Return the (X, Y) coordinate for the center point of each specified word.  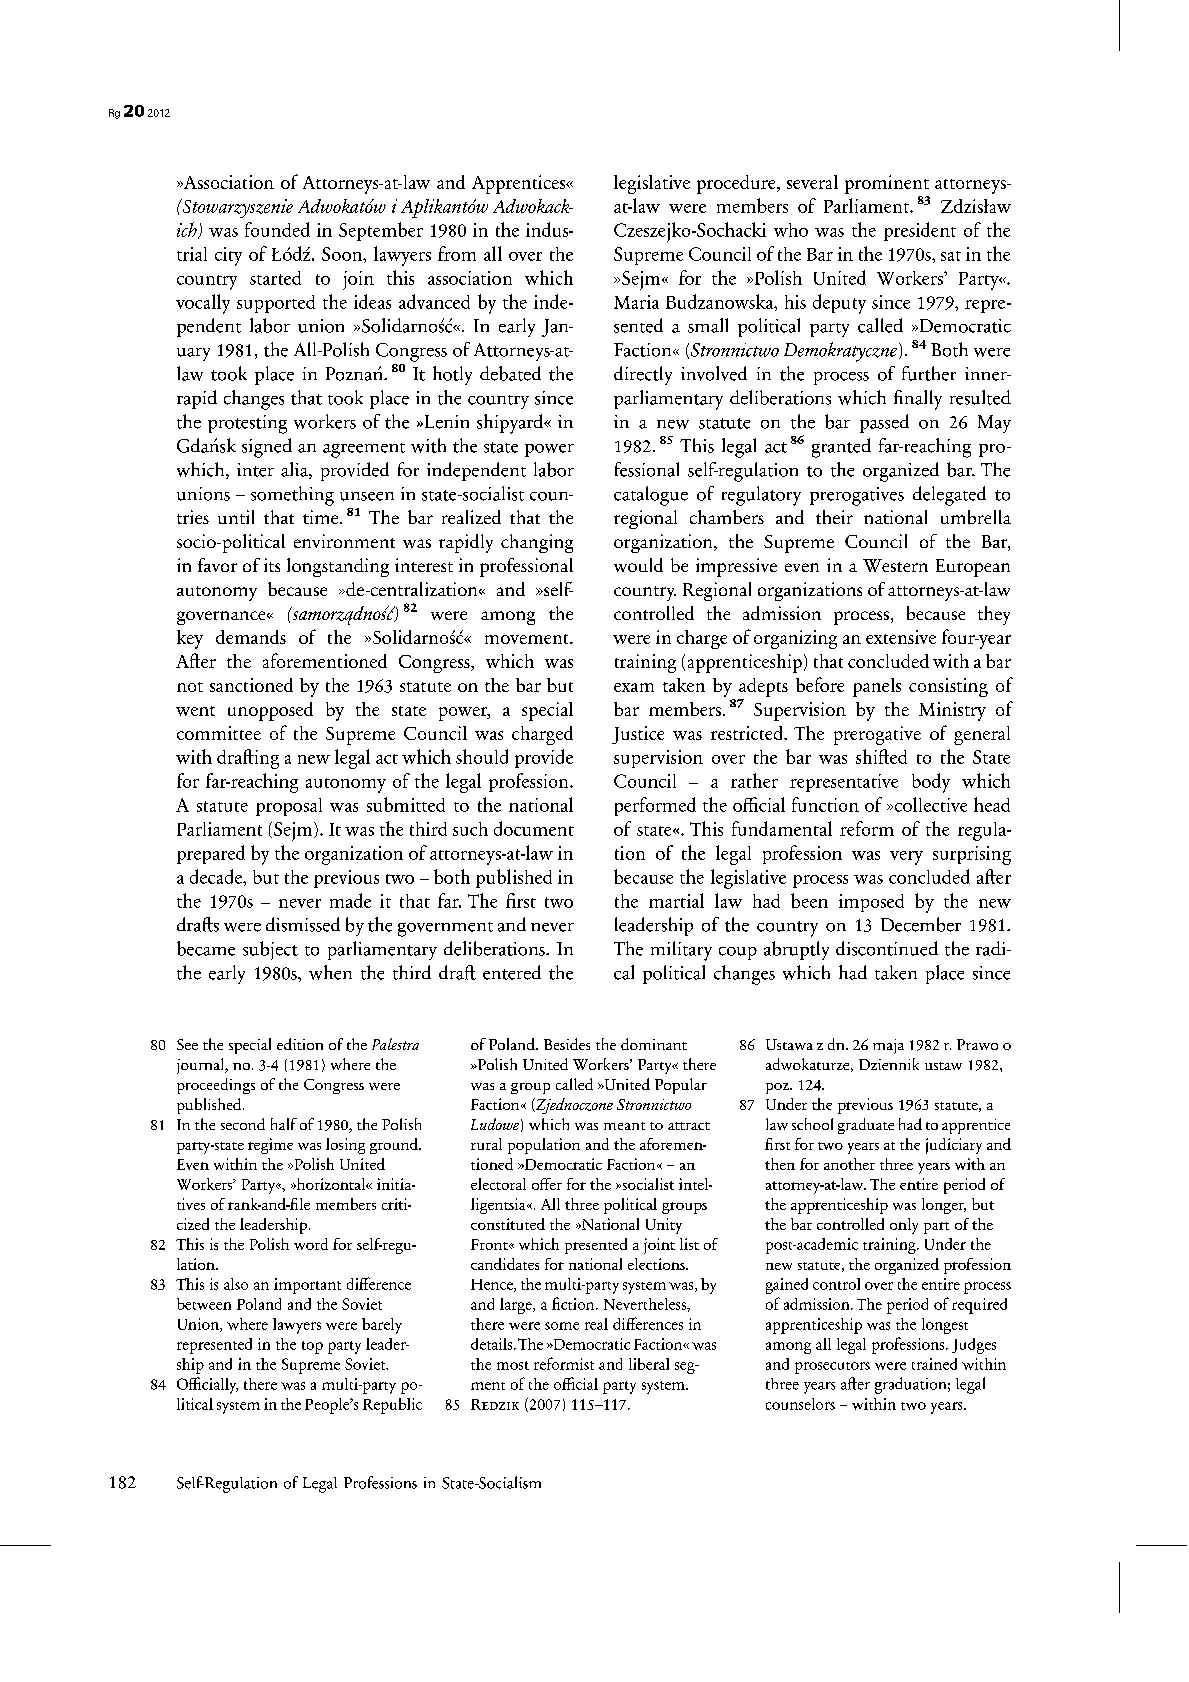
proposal (289, 807)
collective (929, 804)
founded (277, 229)
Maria (636, 302)
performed (655, 806)
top (312, 1347)
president (920, 231)
